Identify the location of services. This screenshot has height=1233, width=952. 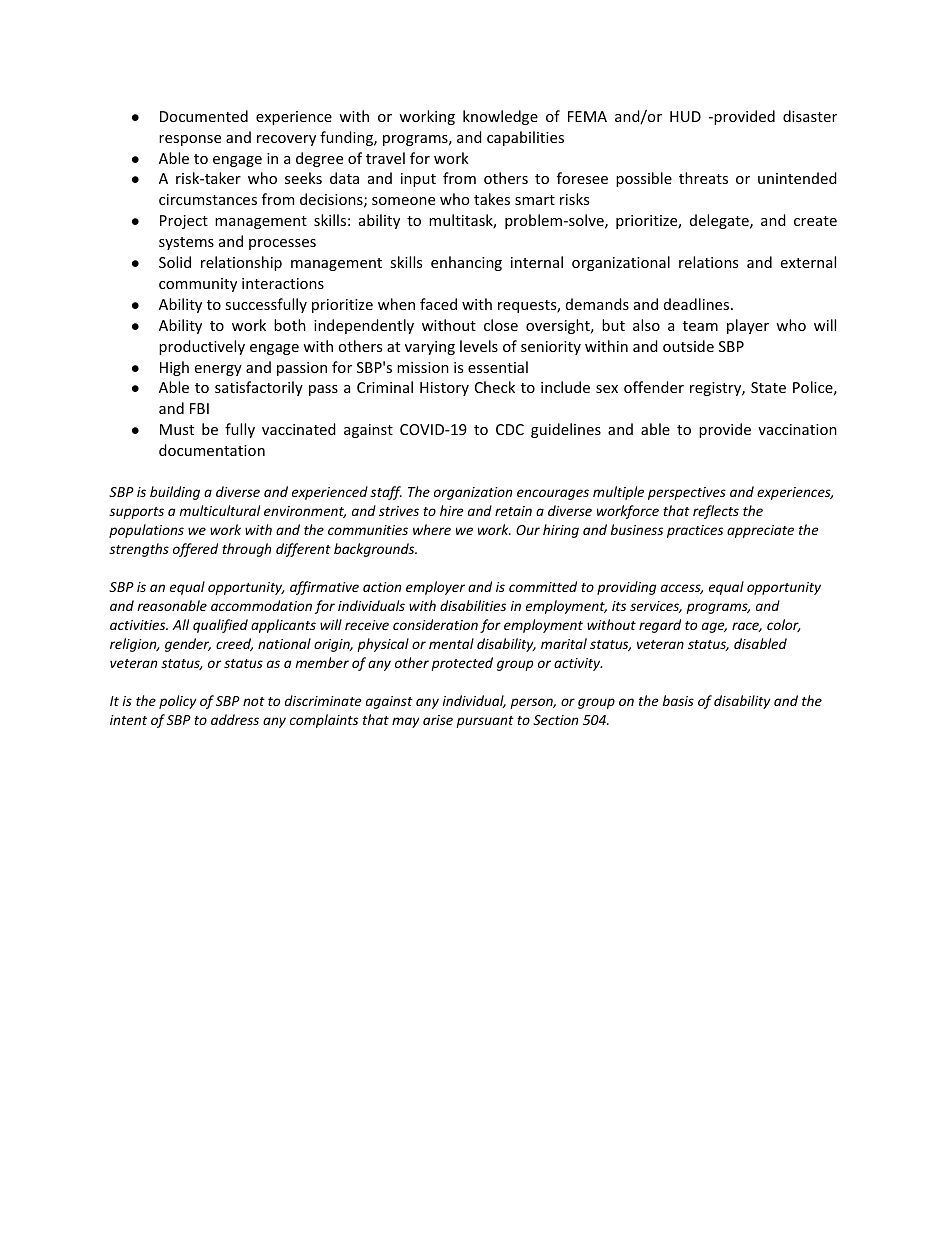
(656, 607).
